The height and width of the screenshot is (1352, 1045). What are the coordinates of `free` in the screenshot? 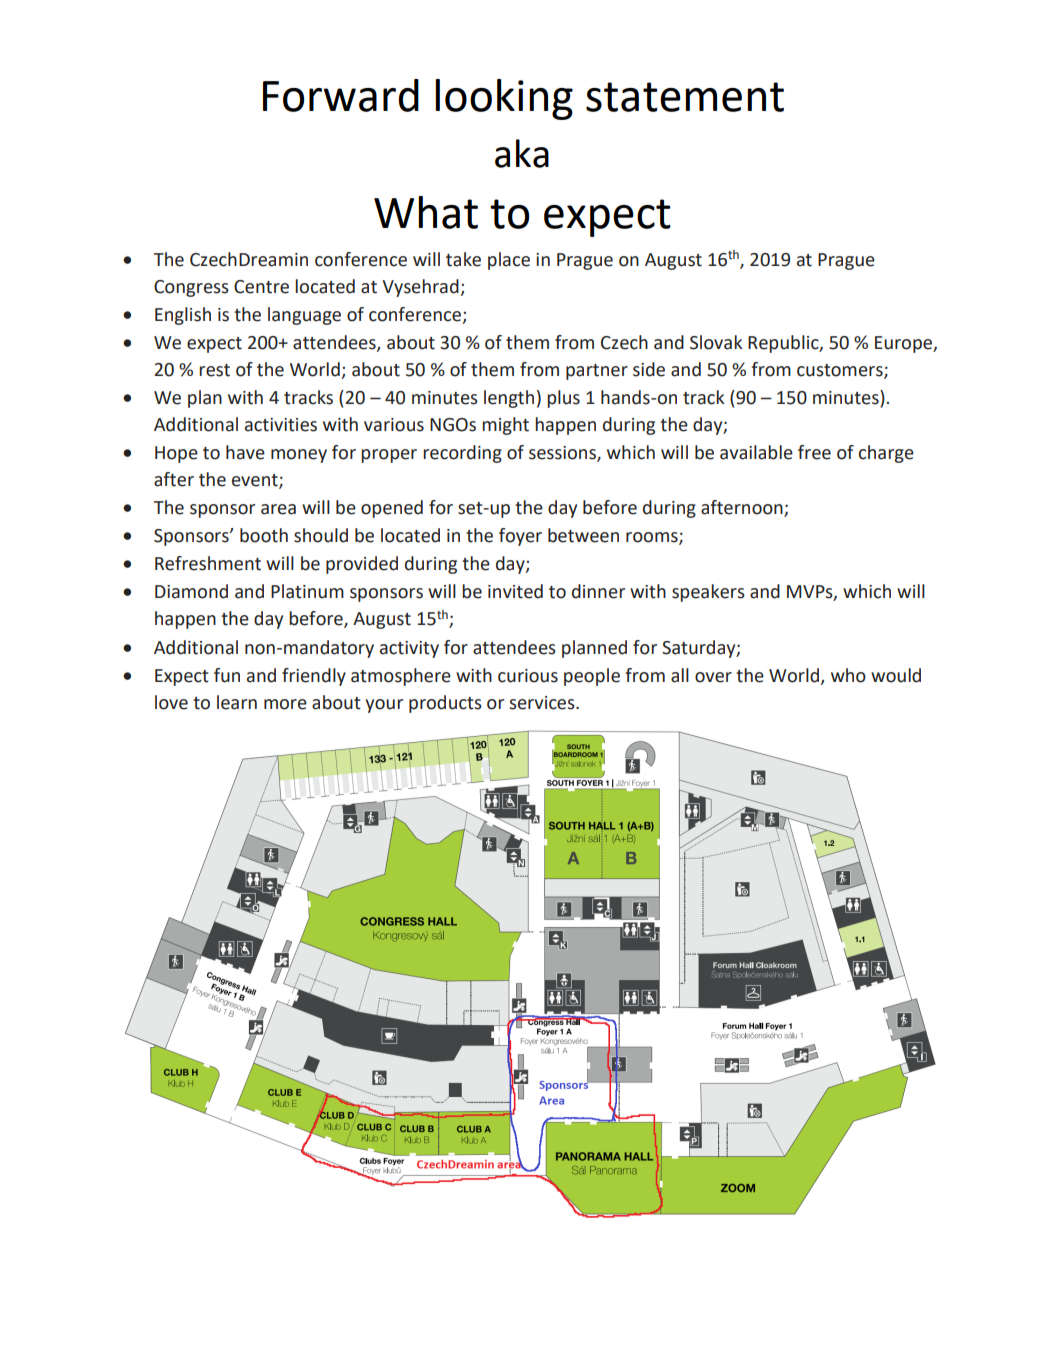 It's located at (814, 452).
